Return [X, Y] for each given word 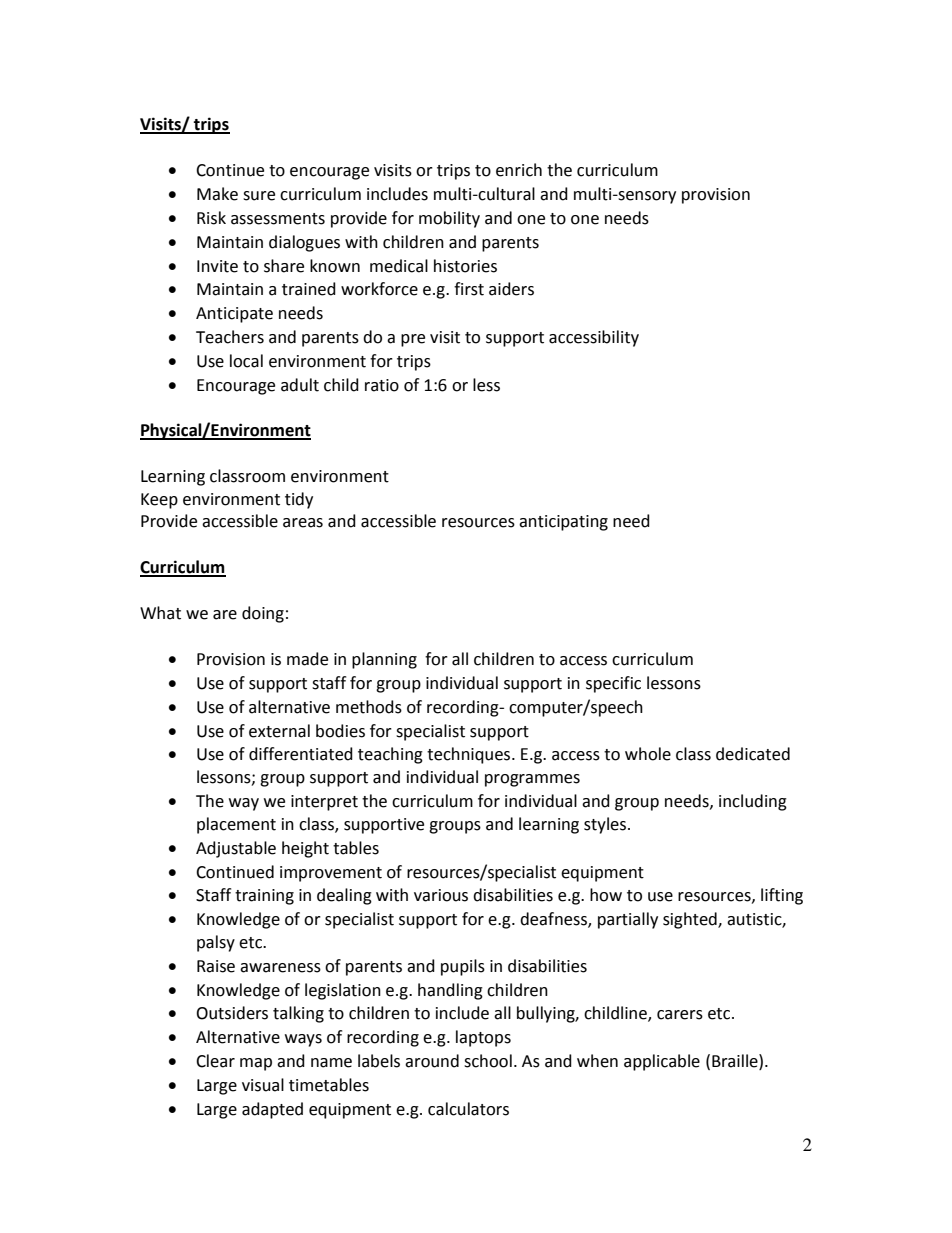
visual [263, 1085]
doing [263, 614]
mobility [449, 219]
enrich [519, 170]
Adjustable [236, 849]
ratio [382, 385]
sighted [691, 920]
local [246, 361]
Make [217, 194]
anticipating [563, 523]
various [441, 895]
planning [384, 660]
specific [613, 684]
